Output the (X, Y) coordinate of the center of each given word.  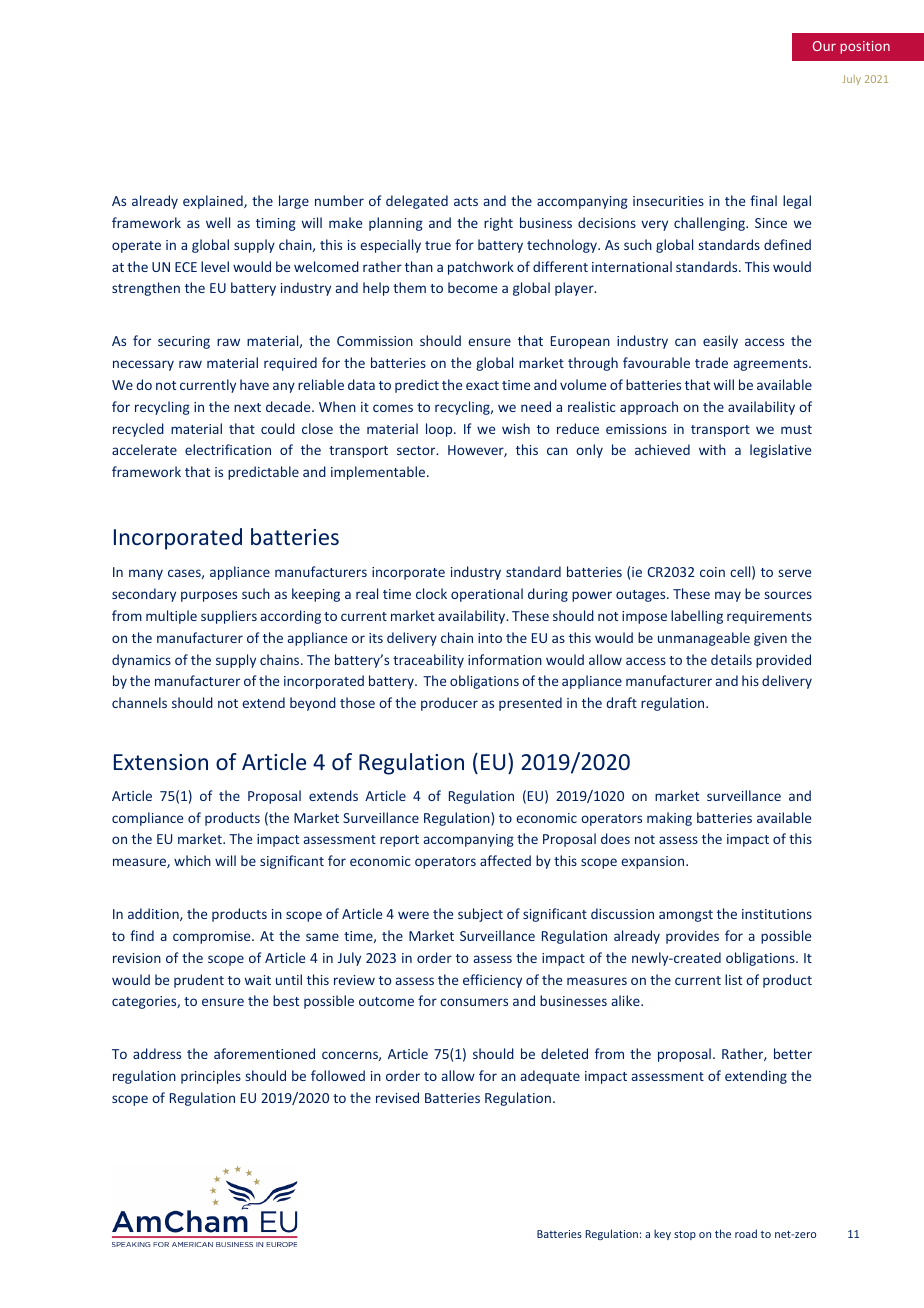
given (770, 639)
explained (214, 202)
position (865, 47)
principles (211, 1077)
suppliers (229, 617)
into (490, 638)
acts (466, 201)
